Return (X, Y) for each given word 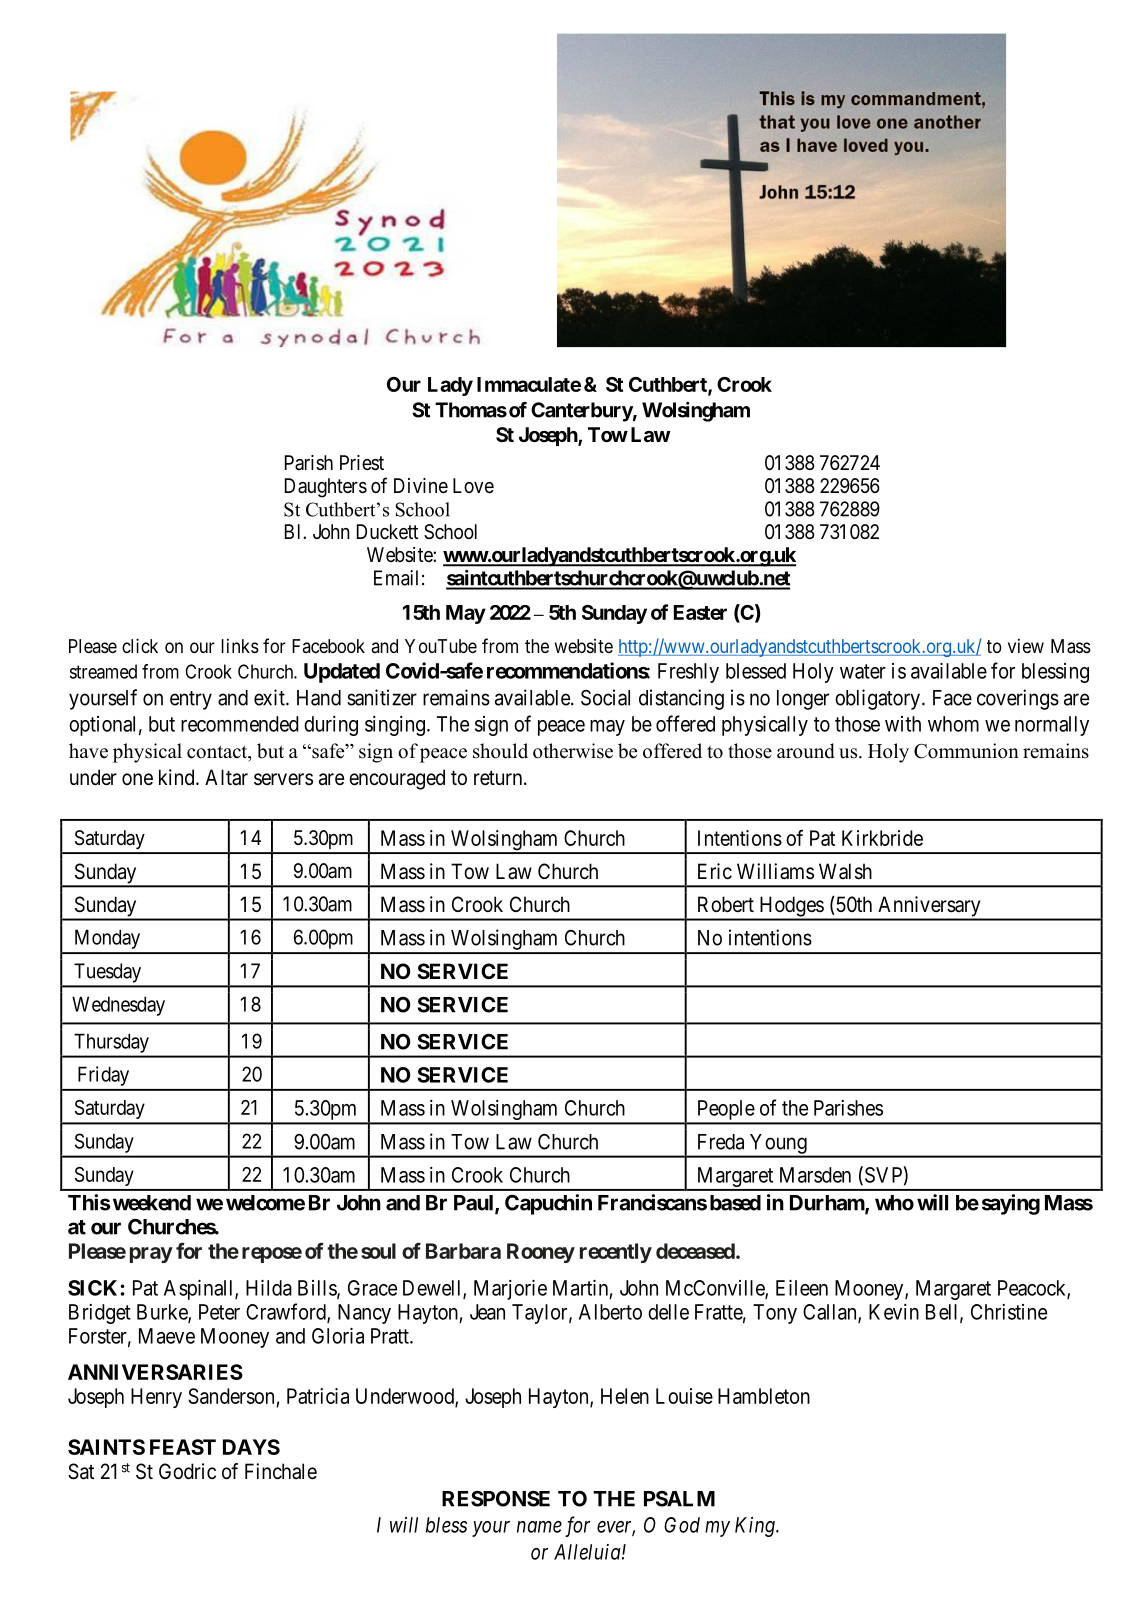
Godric (187, 1471)
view (1026, 646)
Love (473, 485)
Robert (726, 904)
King (756, 1527)
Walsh (845, 871)
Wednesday (118, 1006)
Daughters (326, 488)
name (539, 1527)
